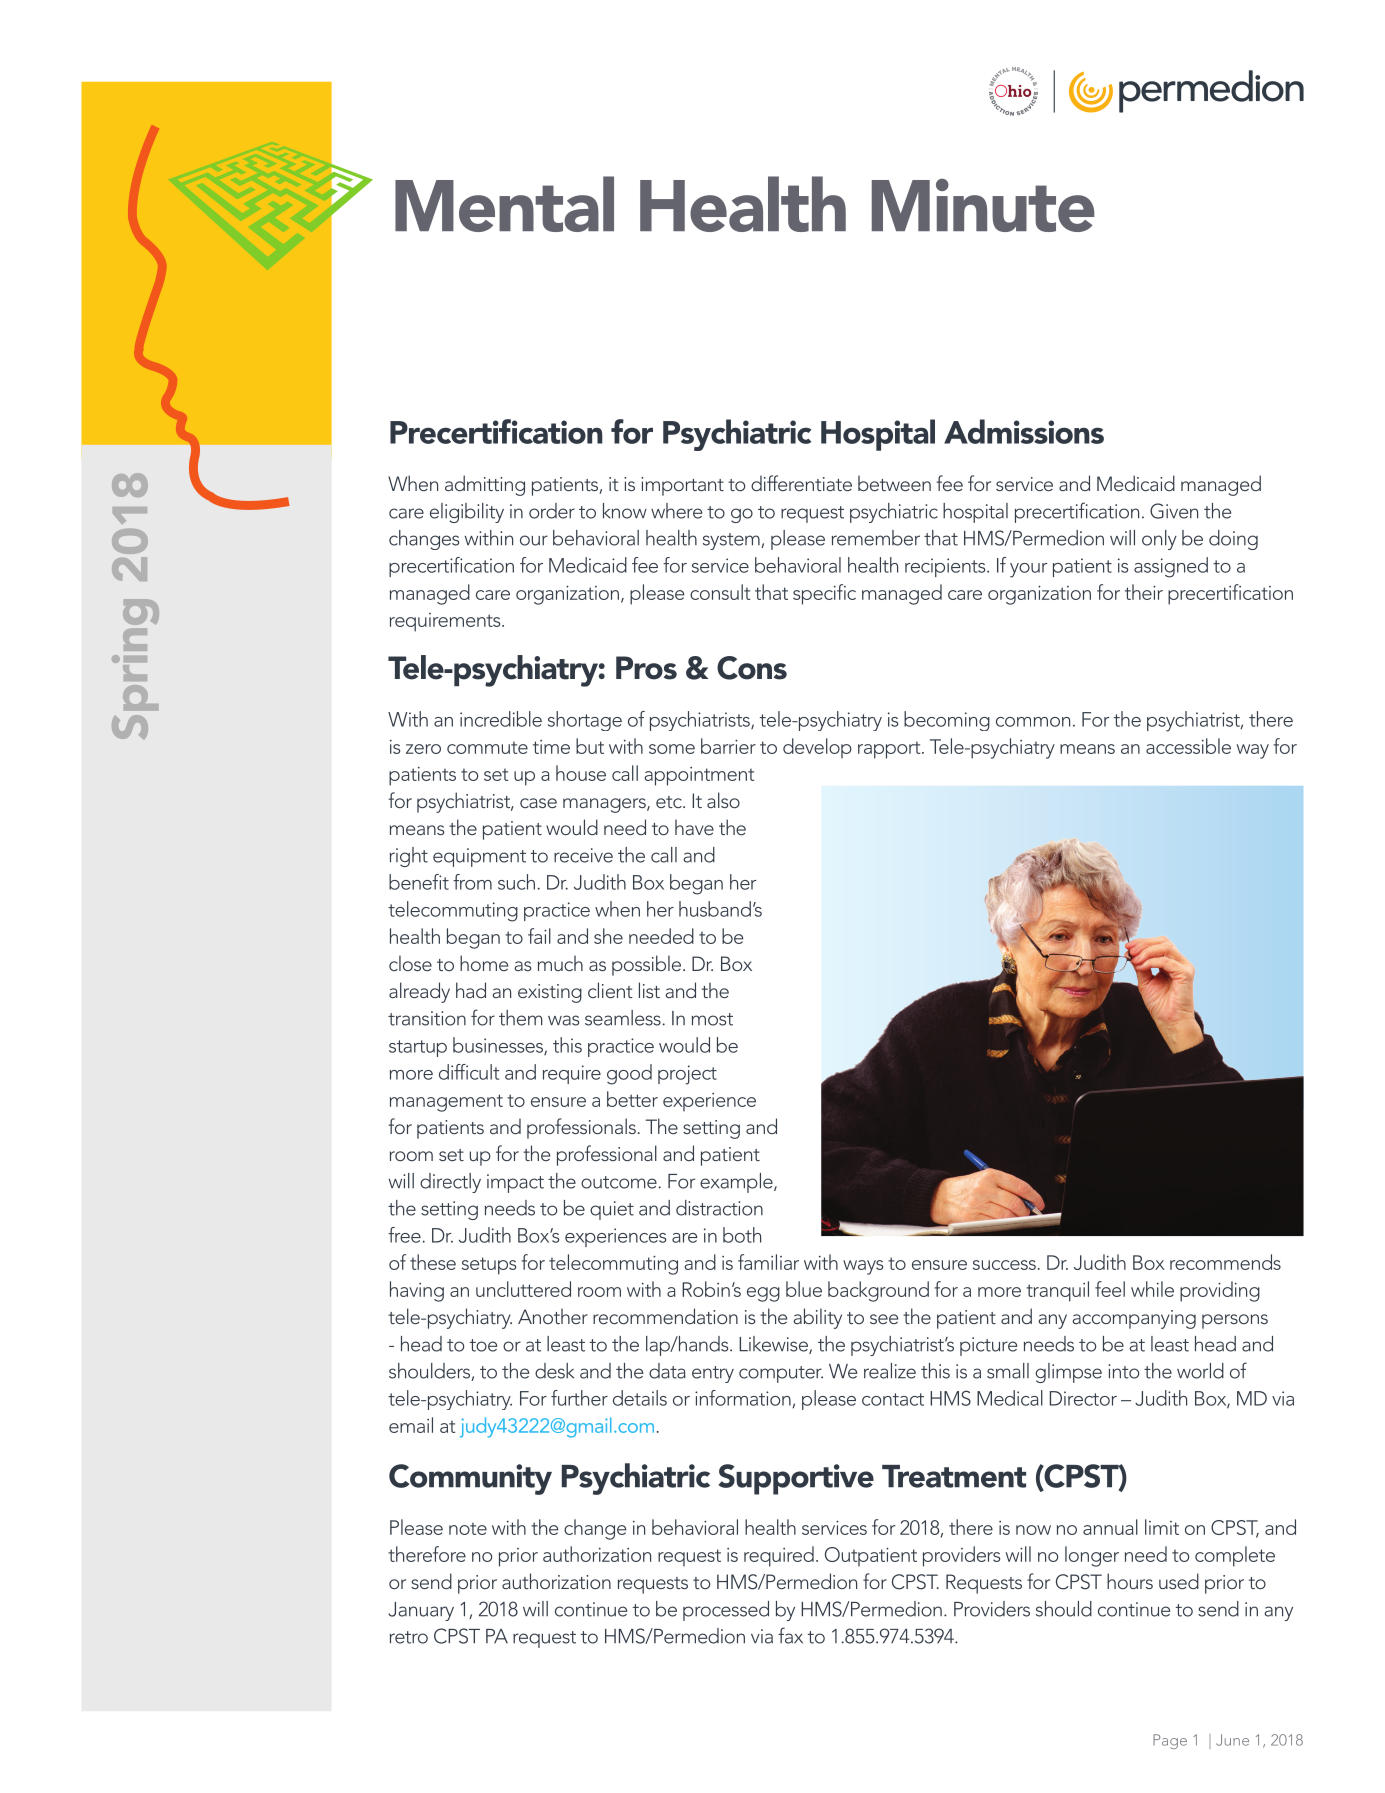  Describe the element at coordinates (504, 204) in the screenshot. I see `Mental` at that location.
